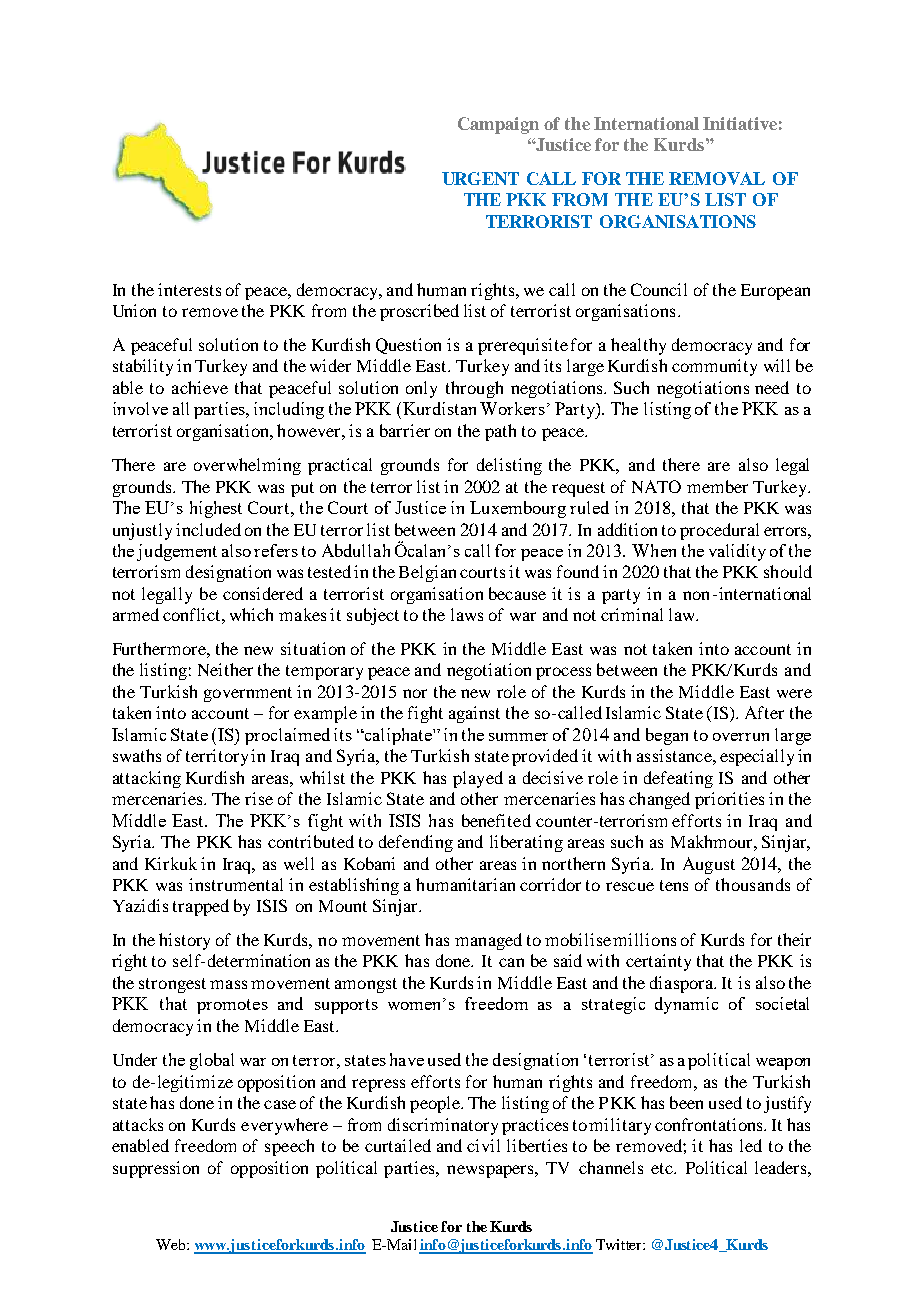 This screenshot has height=1308, width=924. What do you see at coordinates (764, 712) in the screenshot?
I see `After` at bounding box center [764, 712].
